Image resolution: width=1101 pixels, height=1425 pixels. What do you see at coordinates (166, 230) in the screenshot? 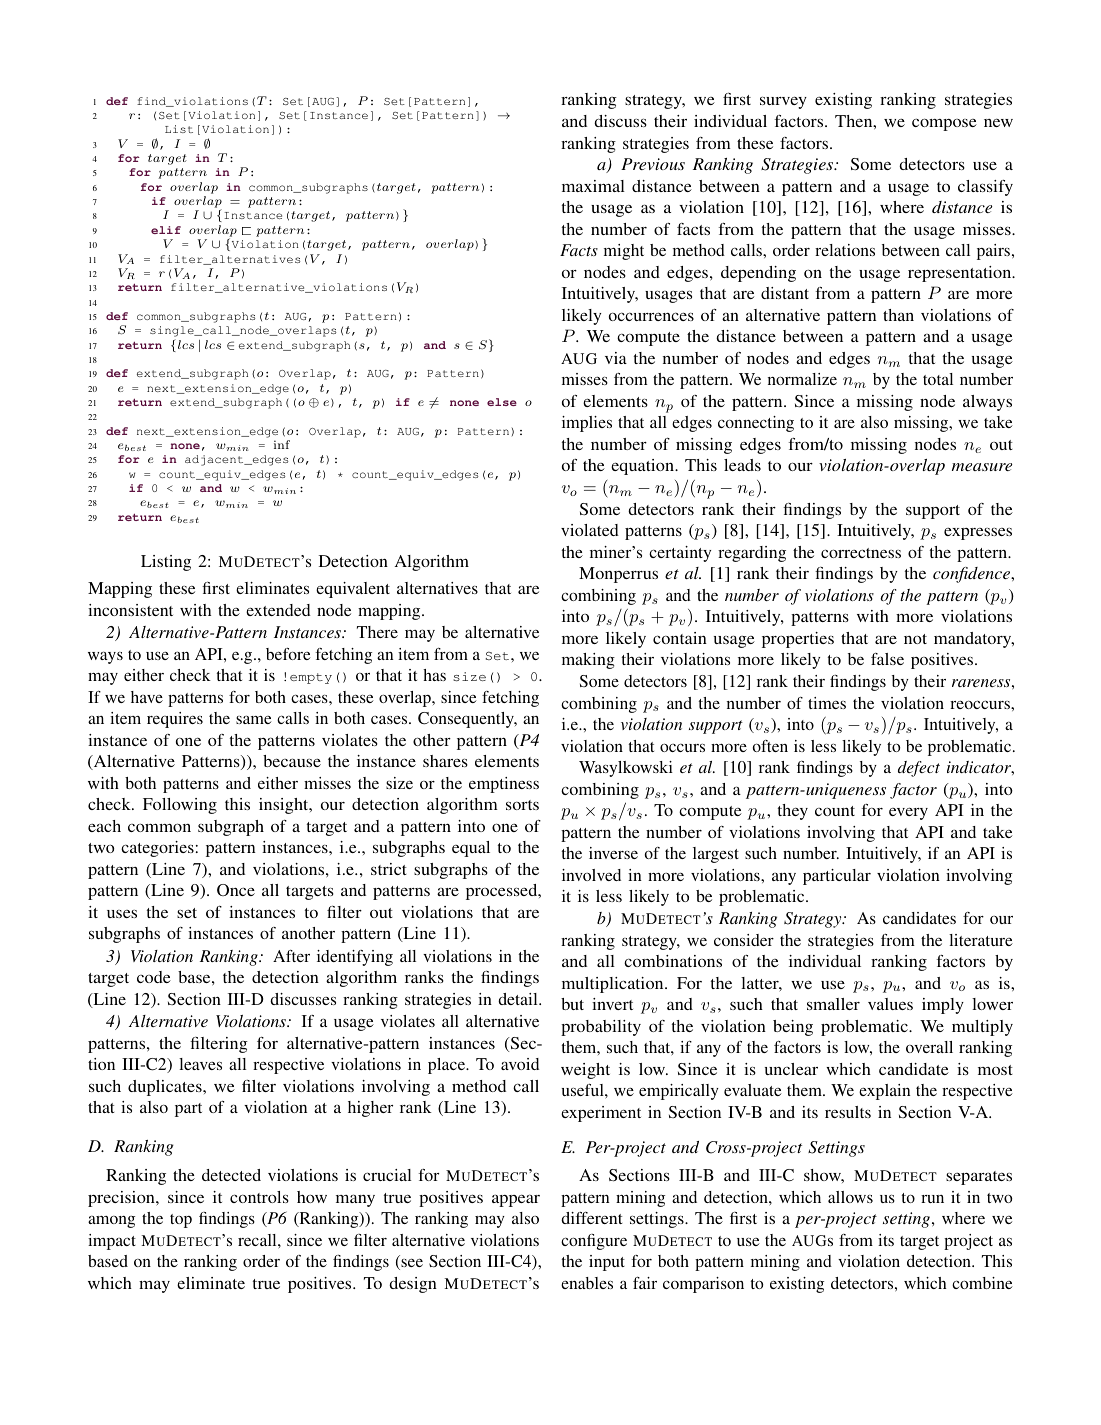
I see `elif` at bounding box center [166, 230].
